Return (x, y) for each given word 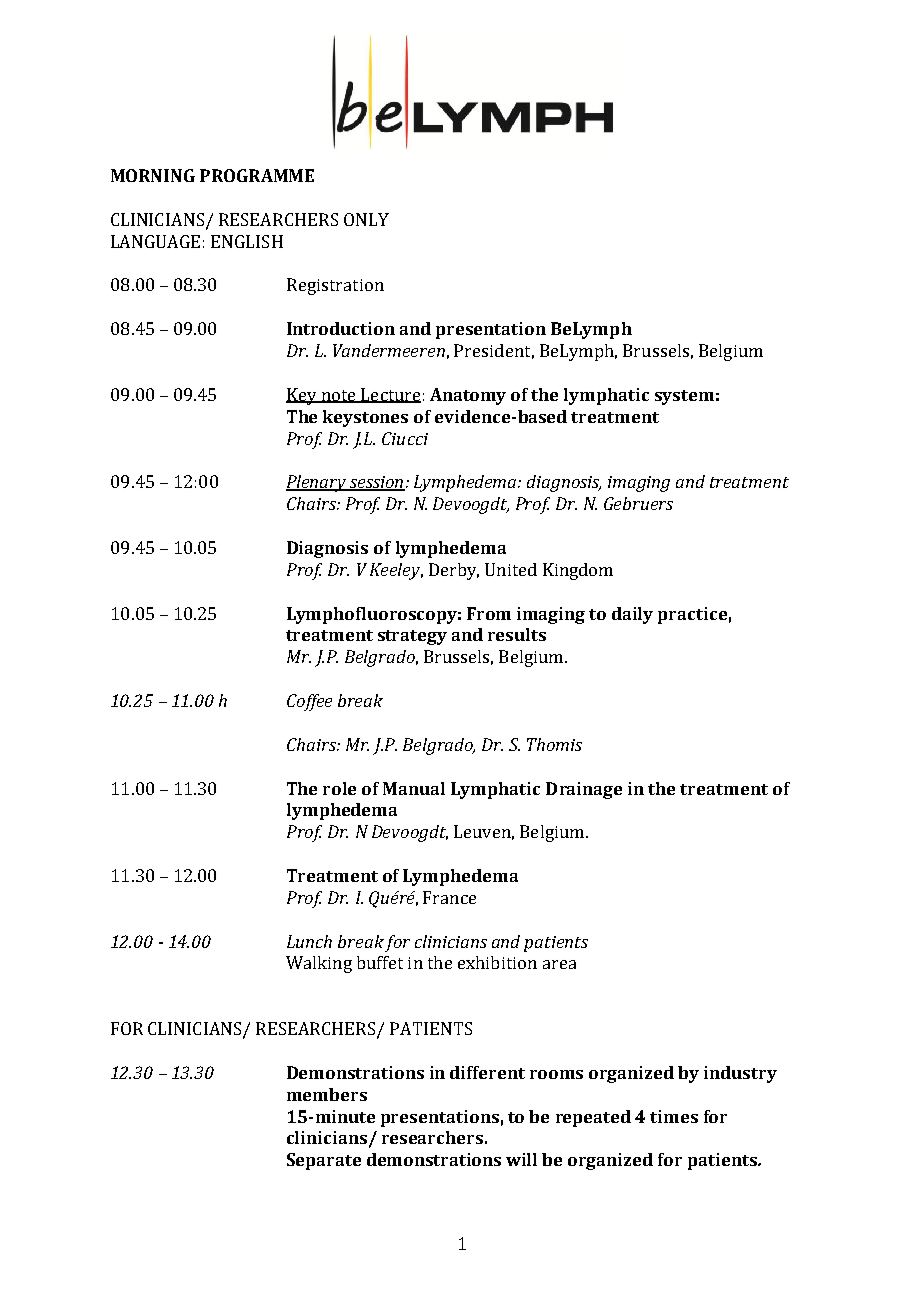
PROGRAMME (257, 175)
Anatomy (468, 396)
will (521, 1159)
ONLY (366, 219)
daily (632, 615)
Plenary (317, 483)
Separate (324, 1161)
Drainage (584, 790)
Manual (414, 788)
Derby (454, 571)
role (339, 788)
